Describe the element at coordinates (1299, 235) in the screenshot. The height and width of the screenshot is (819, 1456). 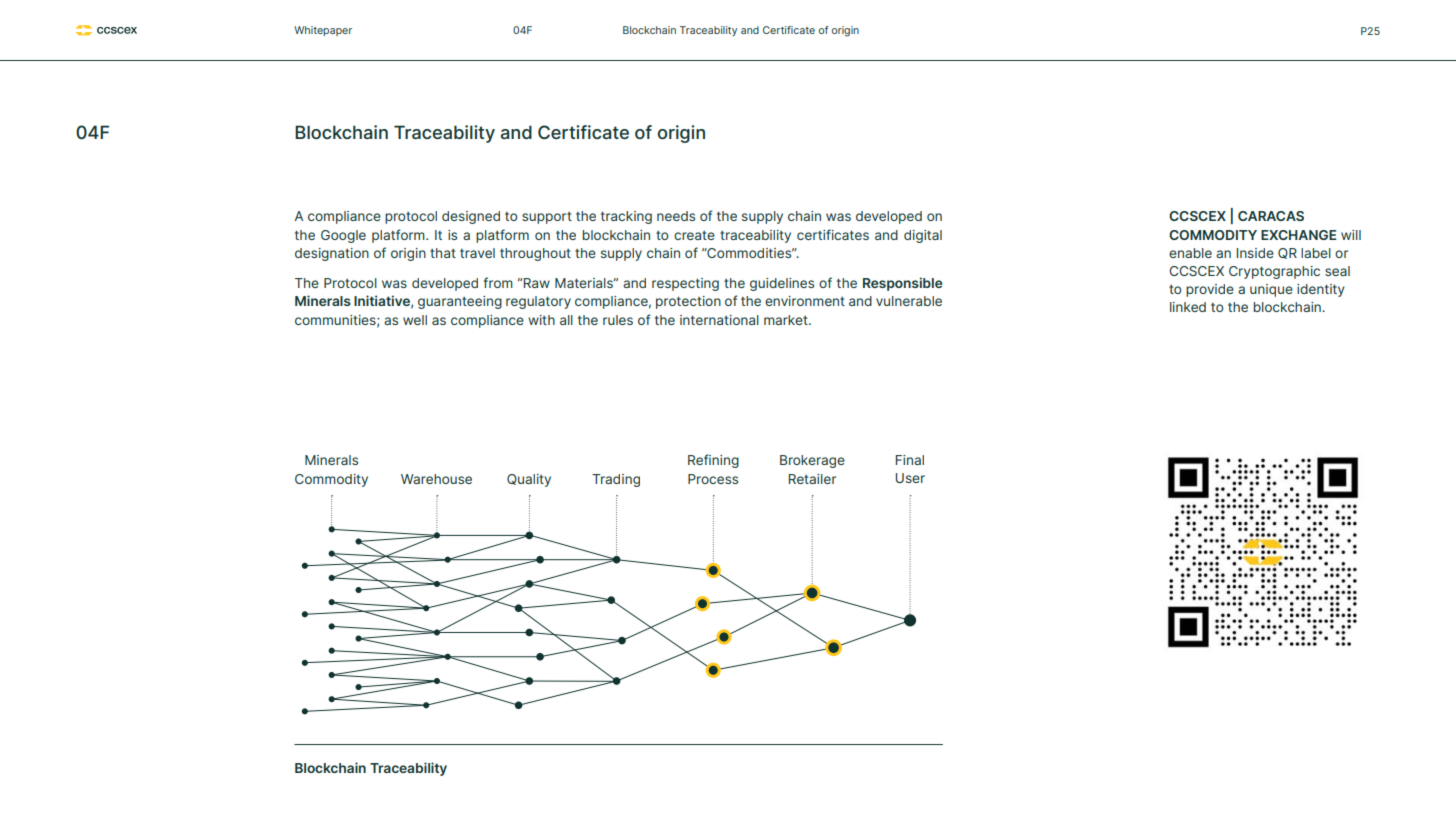
I see `EXCHANGE` at that location.
